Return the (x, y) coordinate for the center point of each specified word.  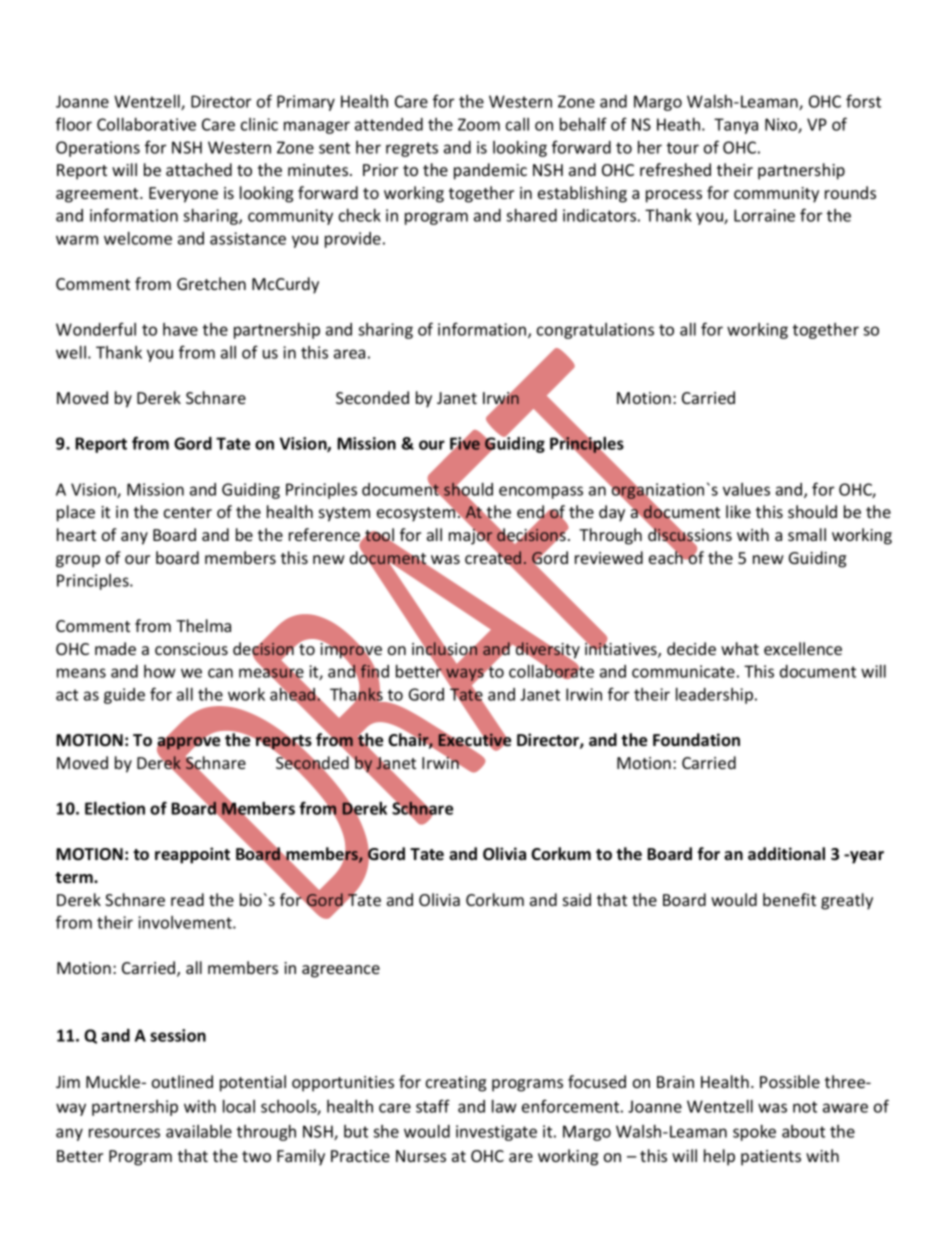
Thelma (203, 625)
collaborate (551, 671)
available (199, 1131)
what (740, 648)
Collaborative (146, 124)
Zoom (479, 124)
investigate (496, 1133)
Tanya (736, 126)
